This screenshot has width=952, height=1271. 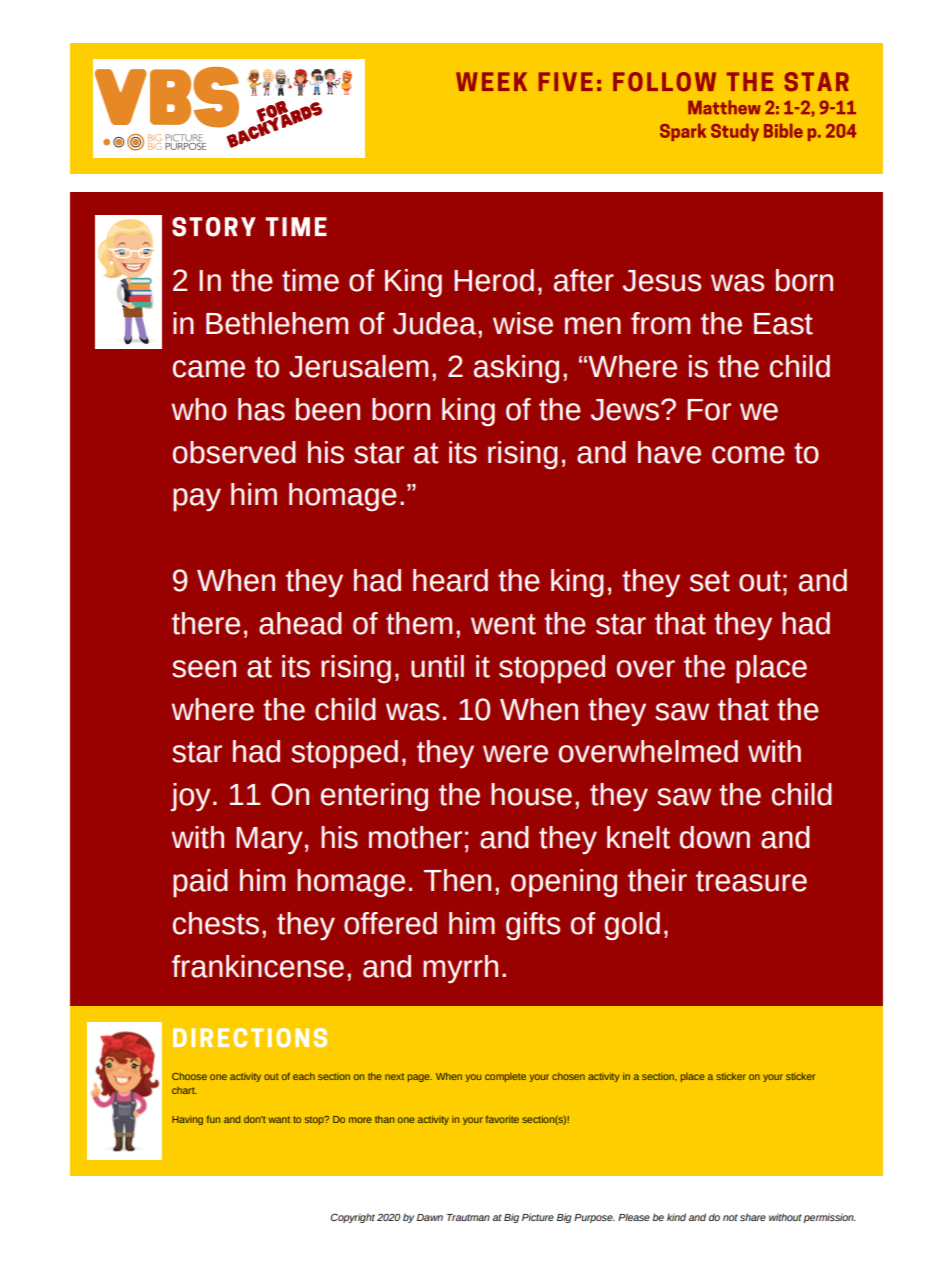 I want to click on ahead, so click(x=300, y=623).
